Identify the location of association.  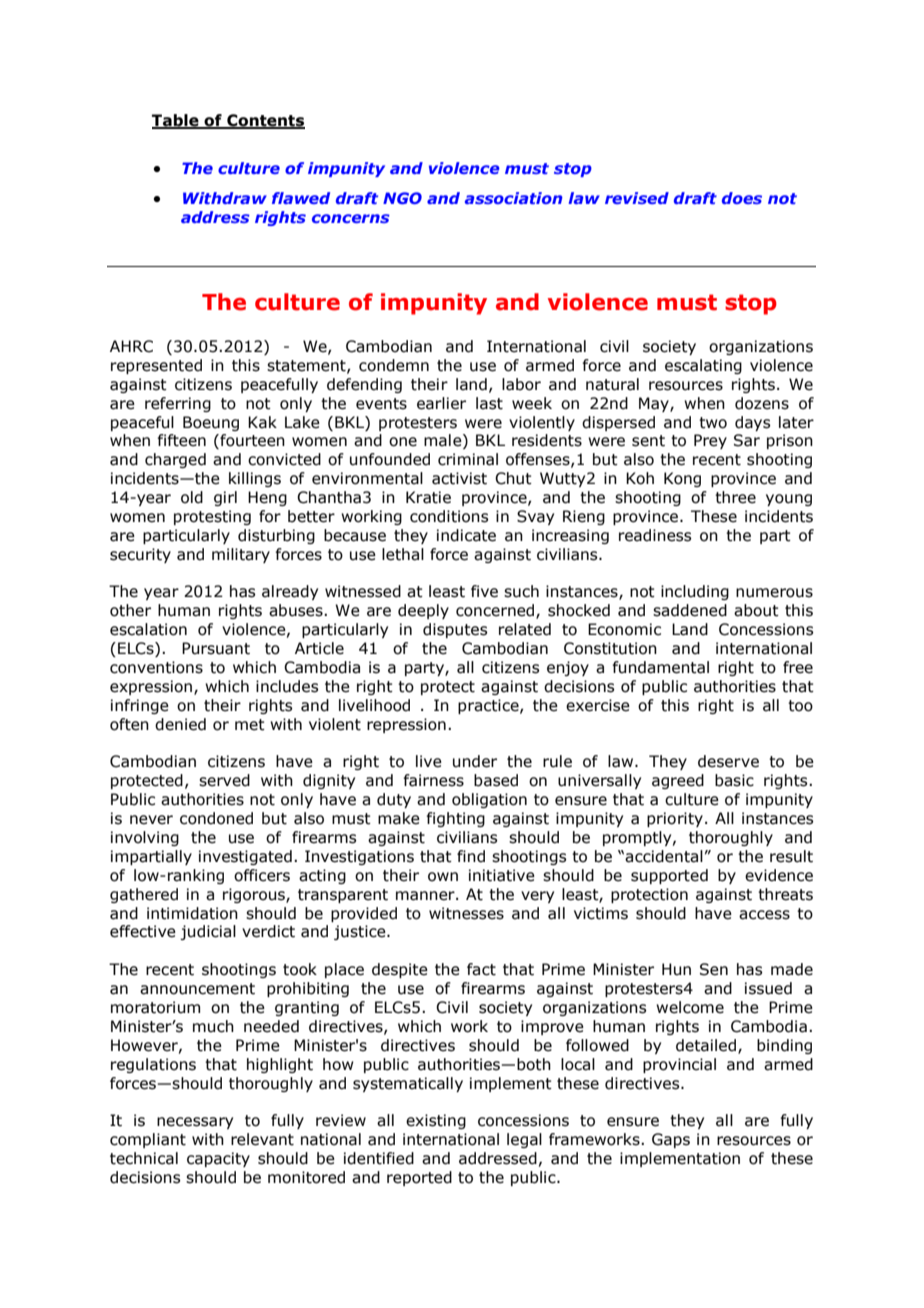
(514, 198).
